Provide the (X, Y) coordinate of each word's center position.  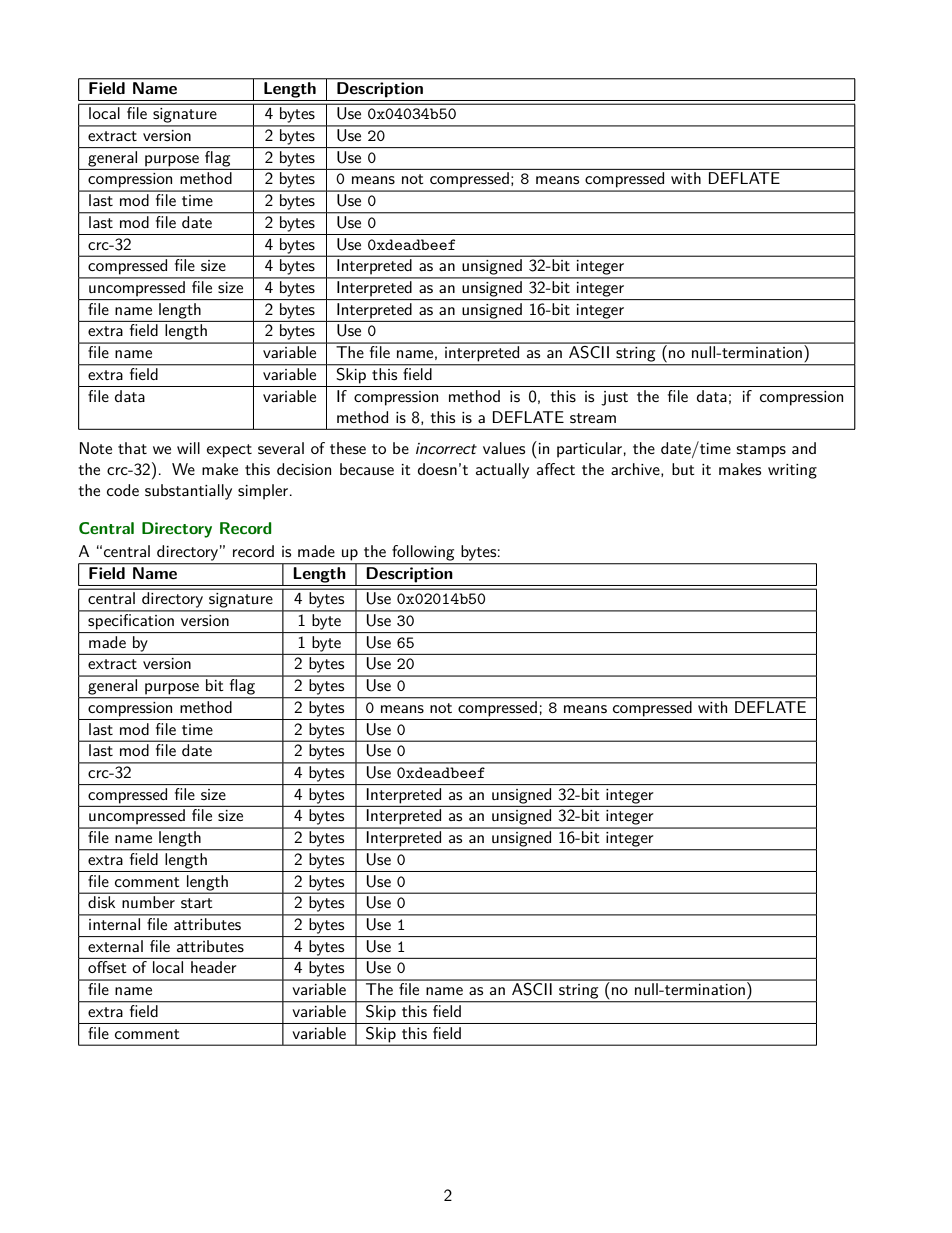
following (423, 553)
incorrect (446, 448)
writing (792, 471)
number (149, 902)
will (188, 448)
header (213, 967)
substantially (188, 492)
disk (101, 902)
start (197, 903)
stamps (761, 451)
